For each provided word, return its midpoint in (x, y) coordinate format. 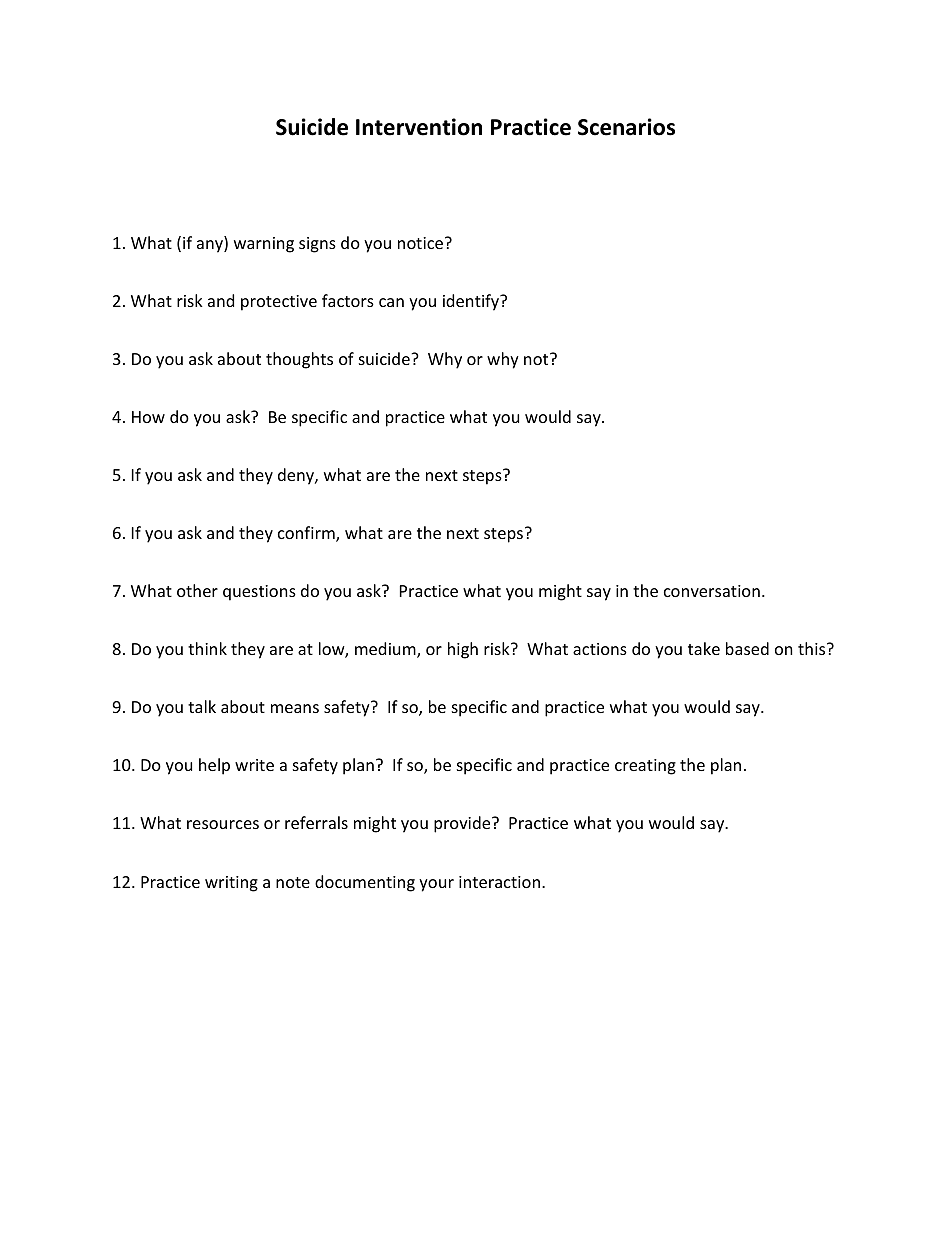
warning (264, 245)
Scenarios (626, 127)
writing (231, 884)
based (747, 648)
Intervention (419, 127)
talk (202, 706)
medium (386, 650)
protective (279, 303)
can (391, 302)
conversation (712, 591)
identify (472, 302)
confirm (307, 534)
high (463, 650)
